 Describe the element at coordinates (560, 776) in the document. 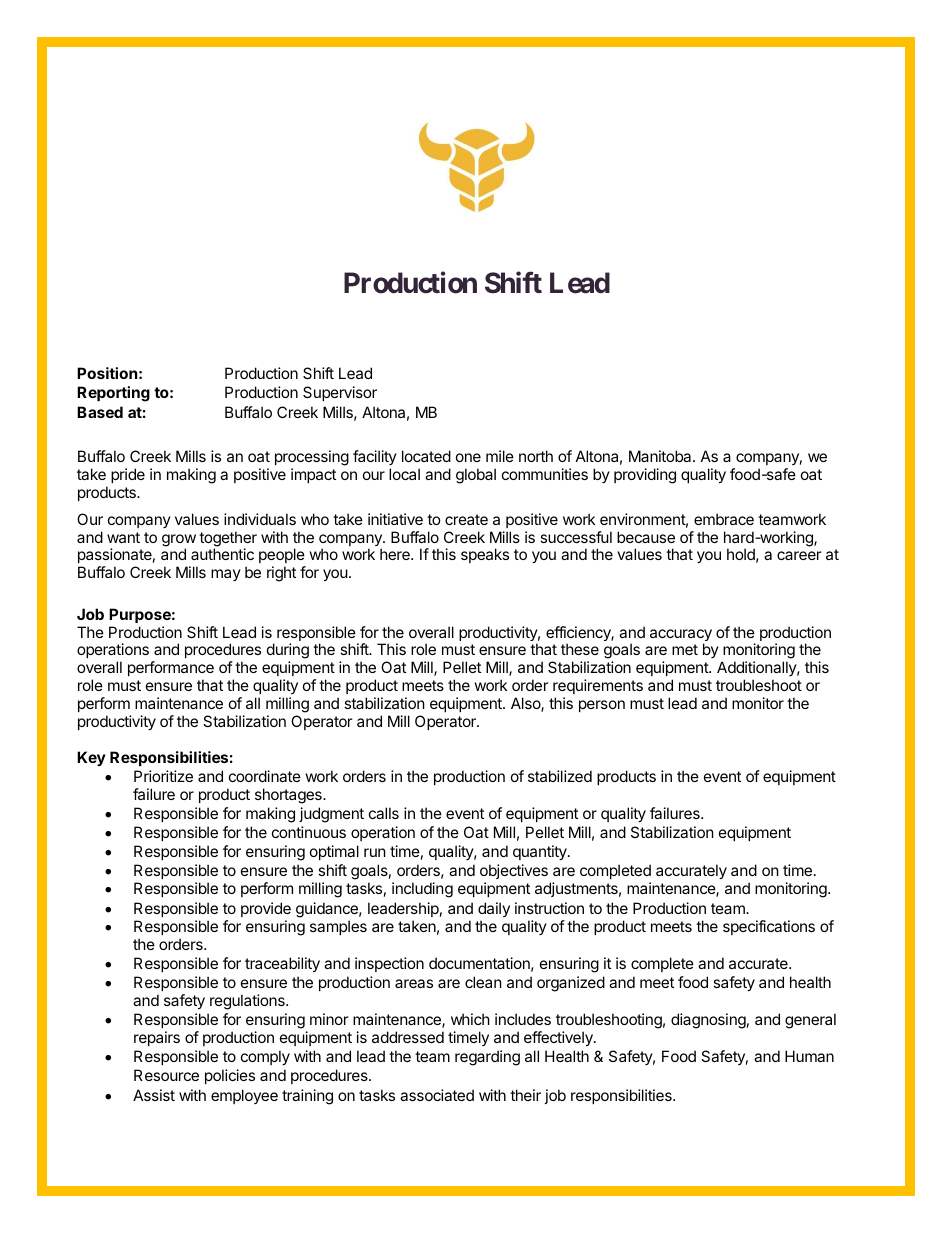

I see `stabilized` at that location.
